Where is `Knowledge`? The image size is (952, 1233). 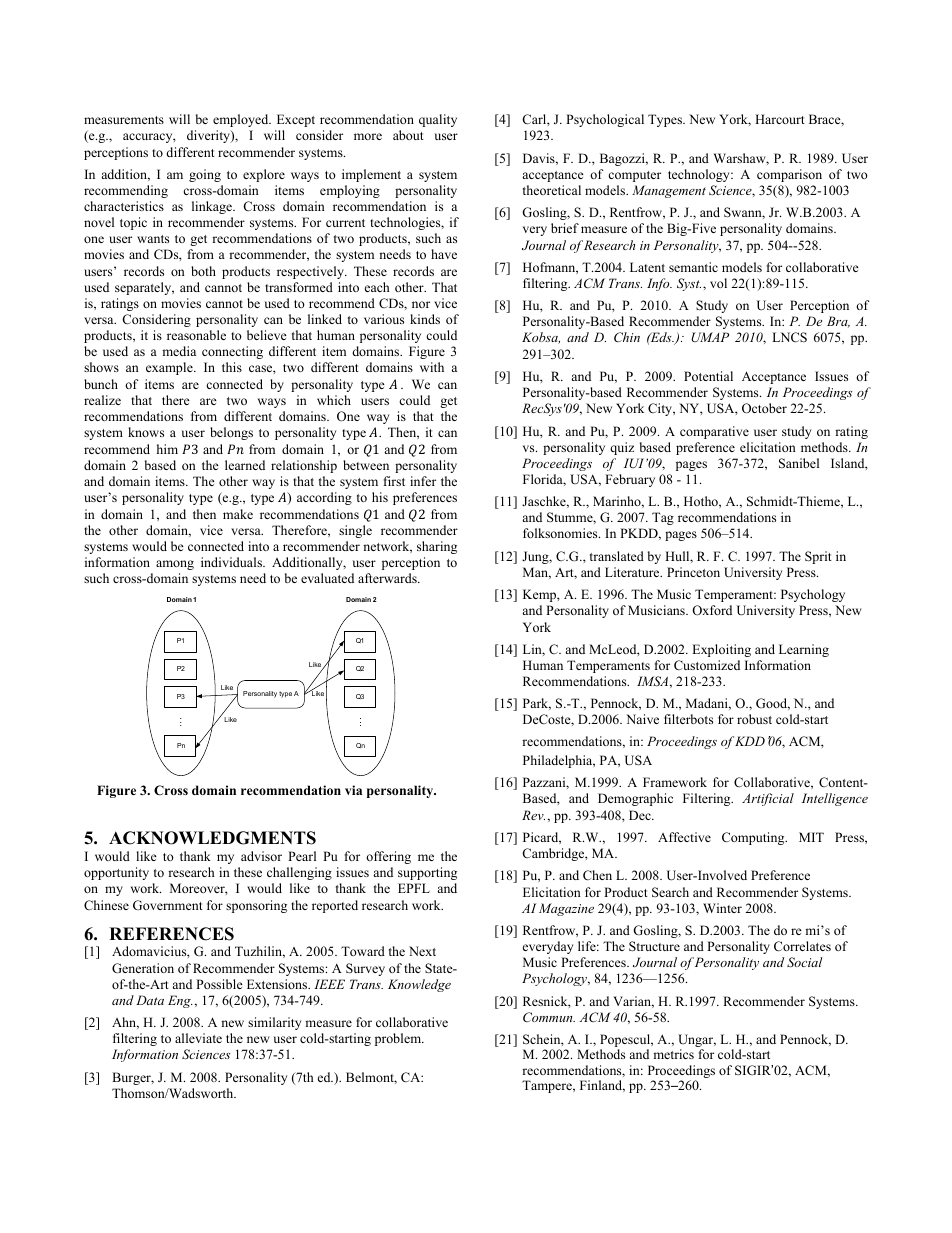
Knowledge is located at coordinates (419, 985).
